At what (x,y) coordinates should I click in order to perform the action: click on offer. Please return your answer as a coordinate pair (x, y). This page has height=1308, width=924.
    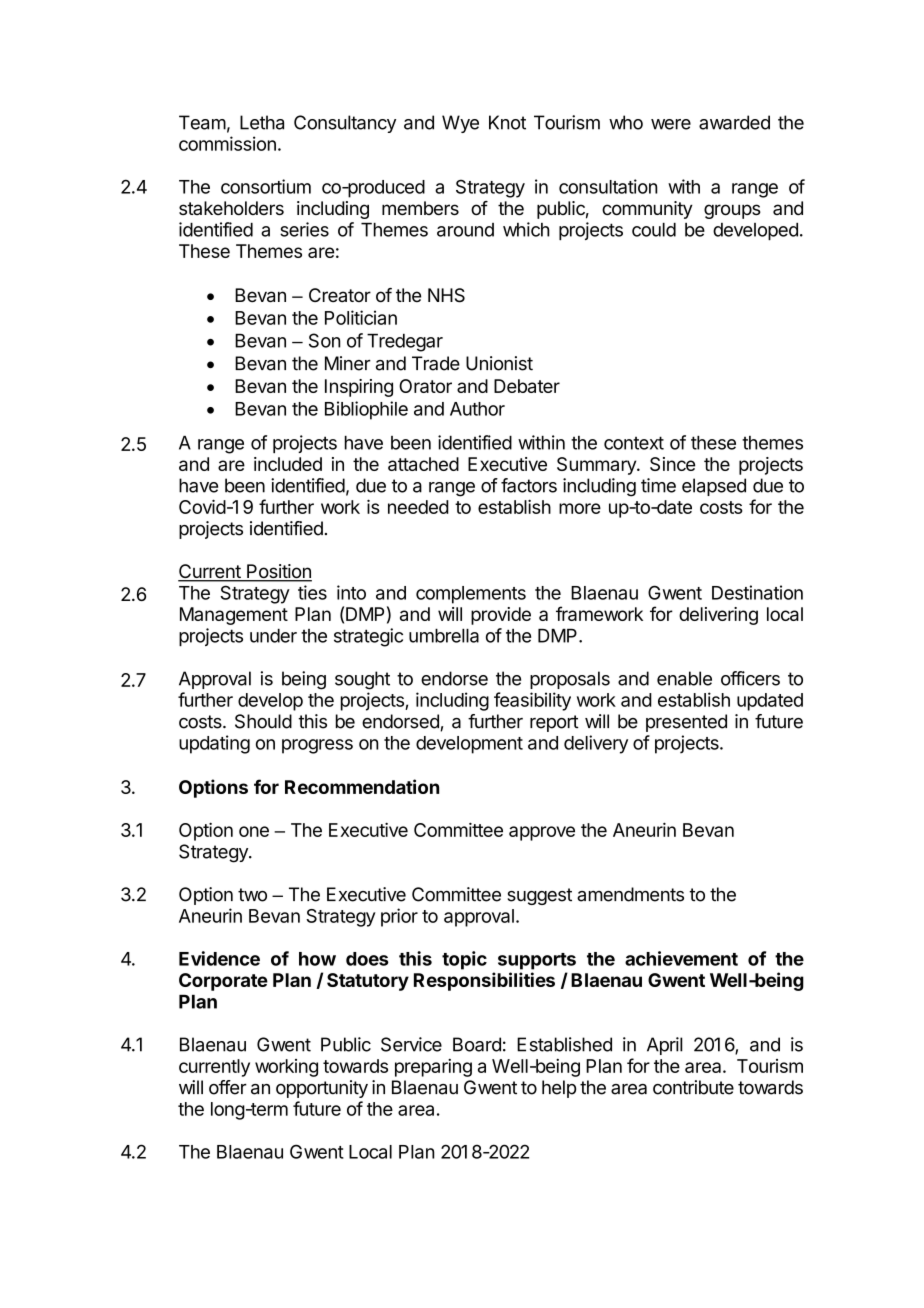
    Looking at the image, I should click on (228, 1087).
